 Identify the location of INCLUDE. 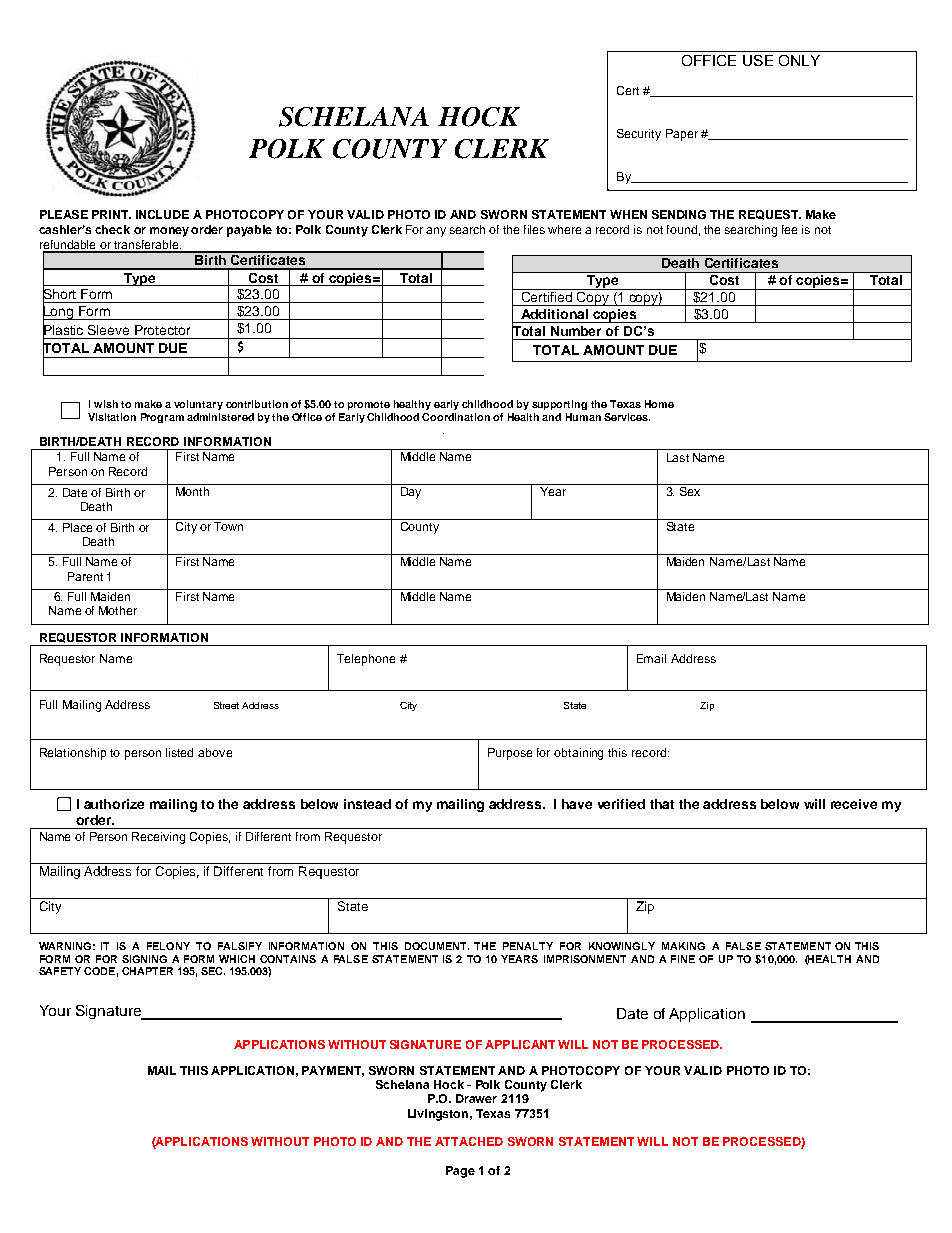
(162, 214).
